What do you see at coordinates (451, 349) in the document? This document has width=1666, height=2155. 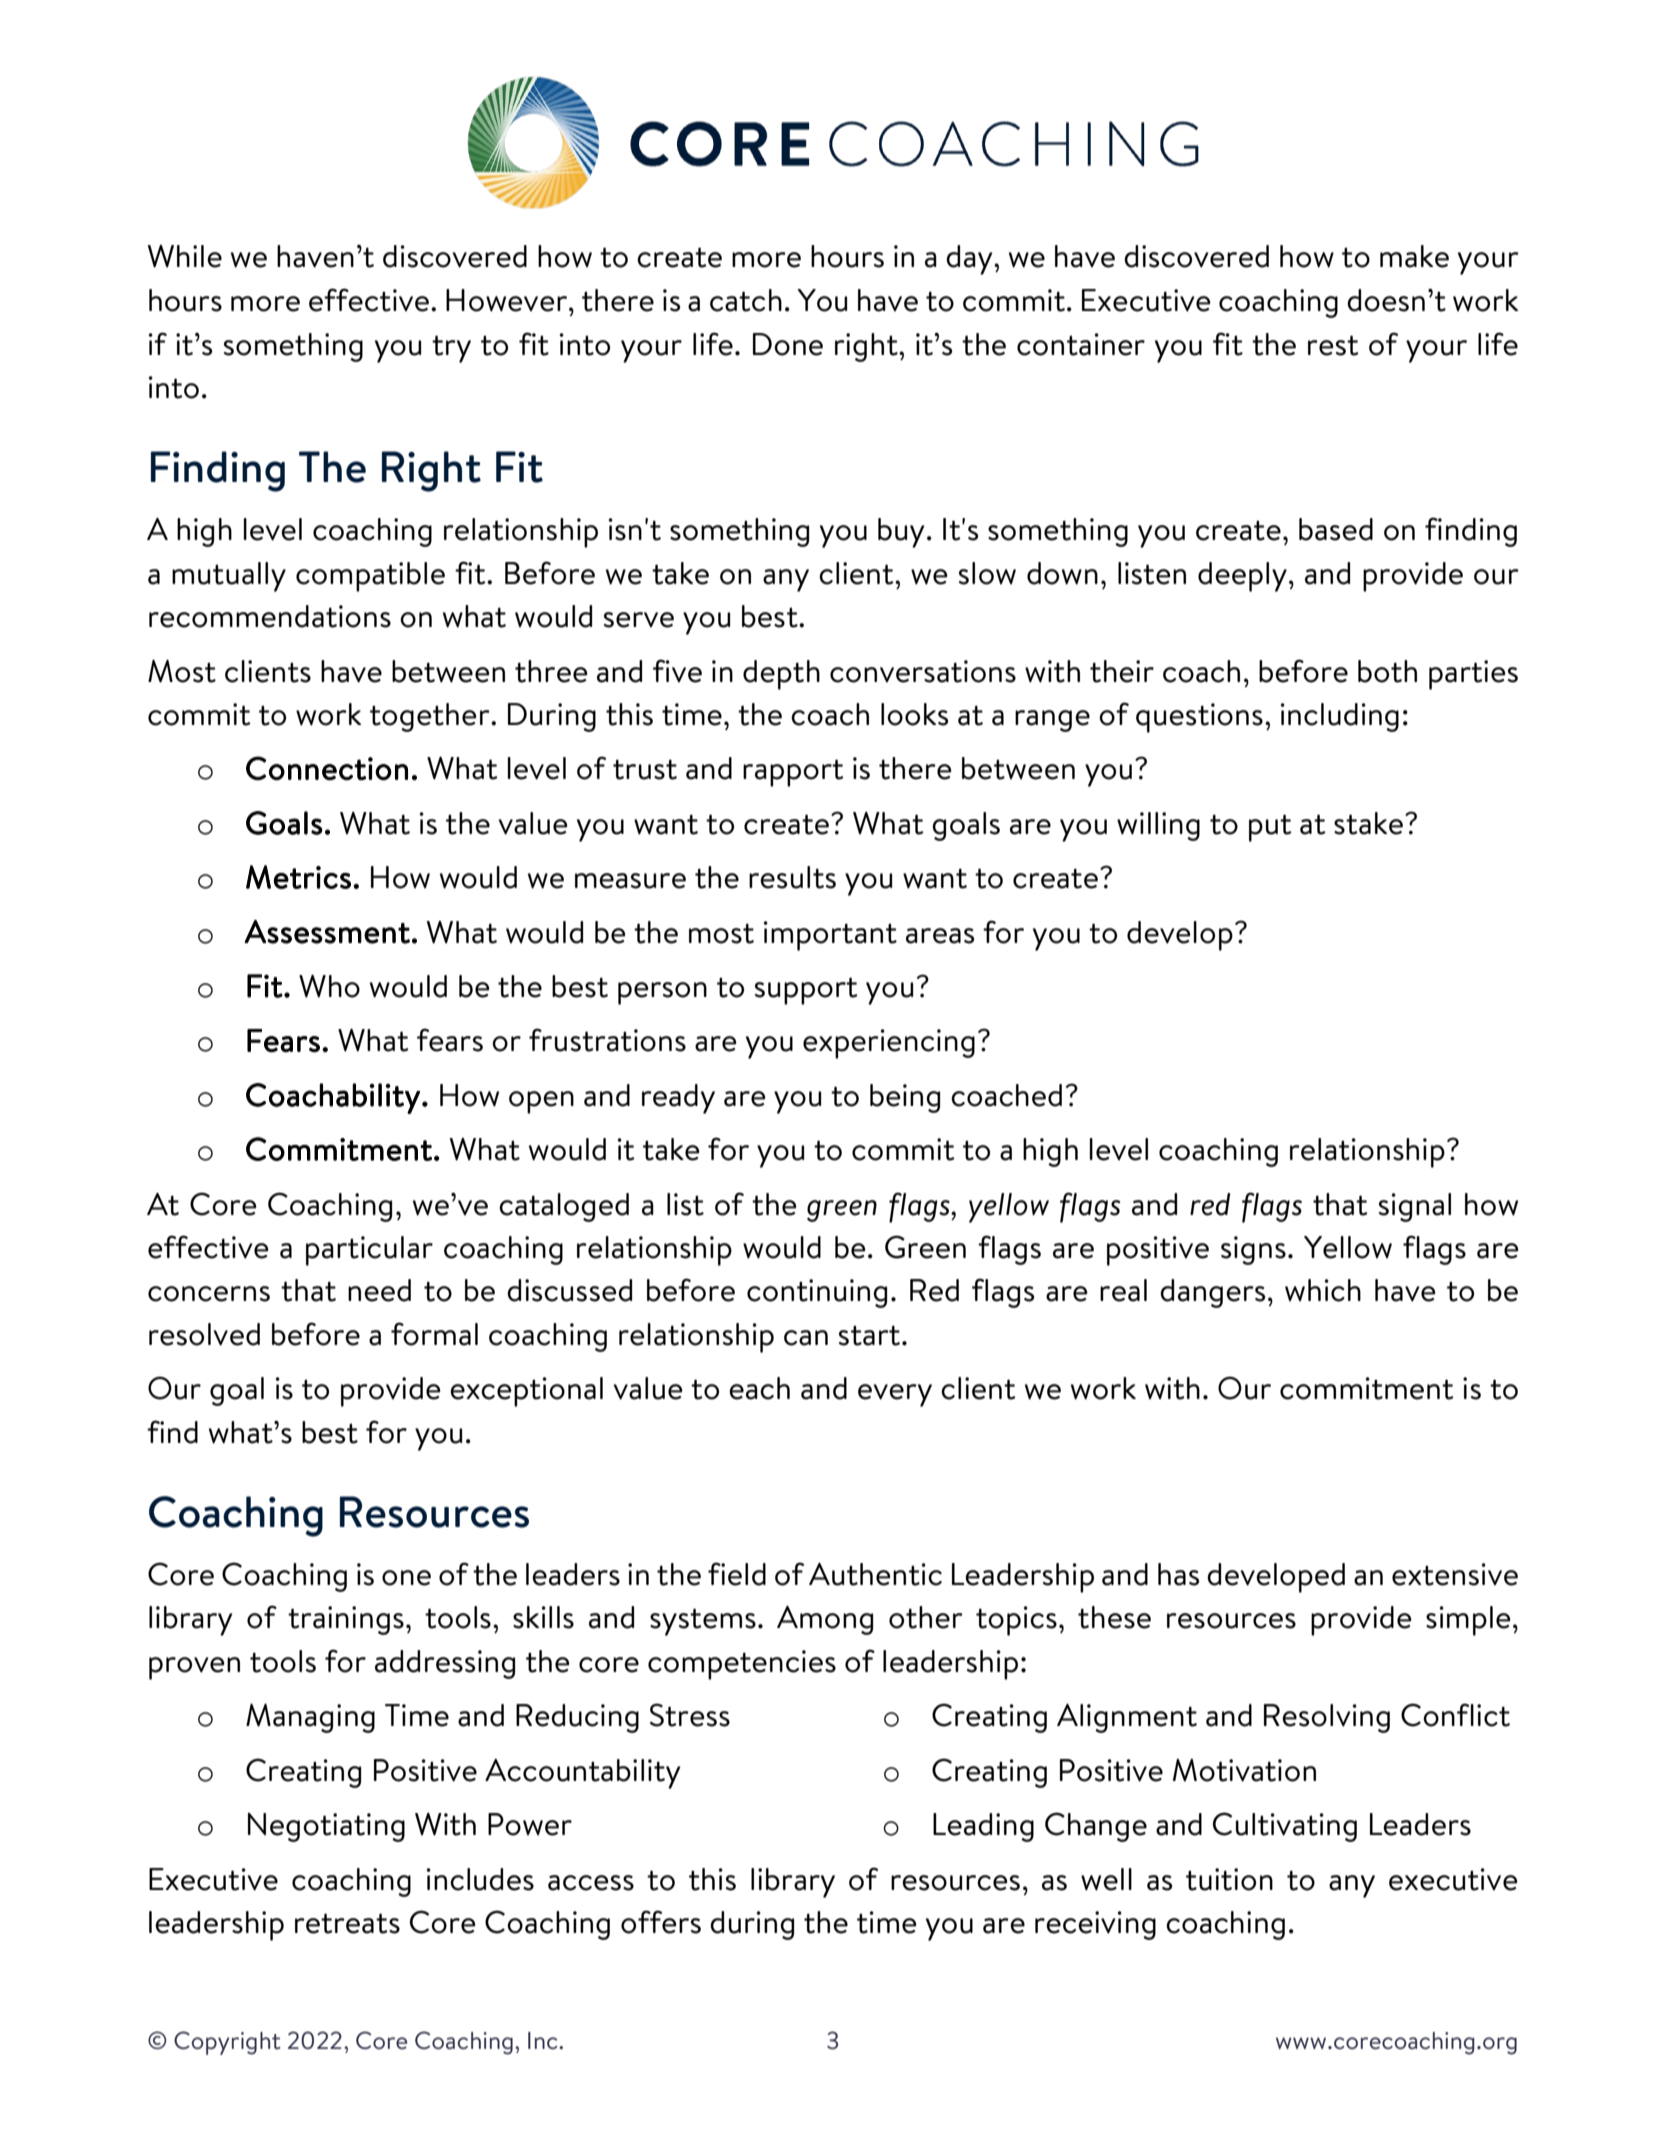 I see `try` at bounding box center [451, 349].
